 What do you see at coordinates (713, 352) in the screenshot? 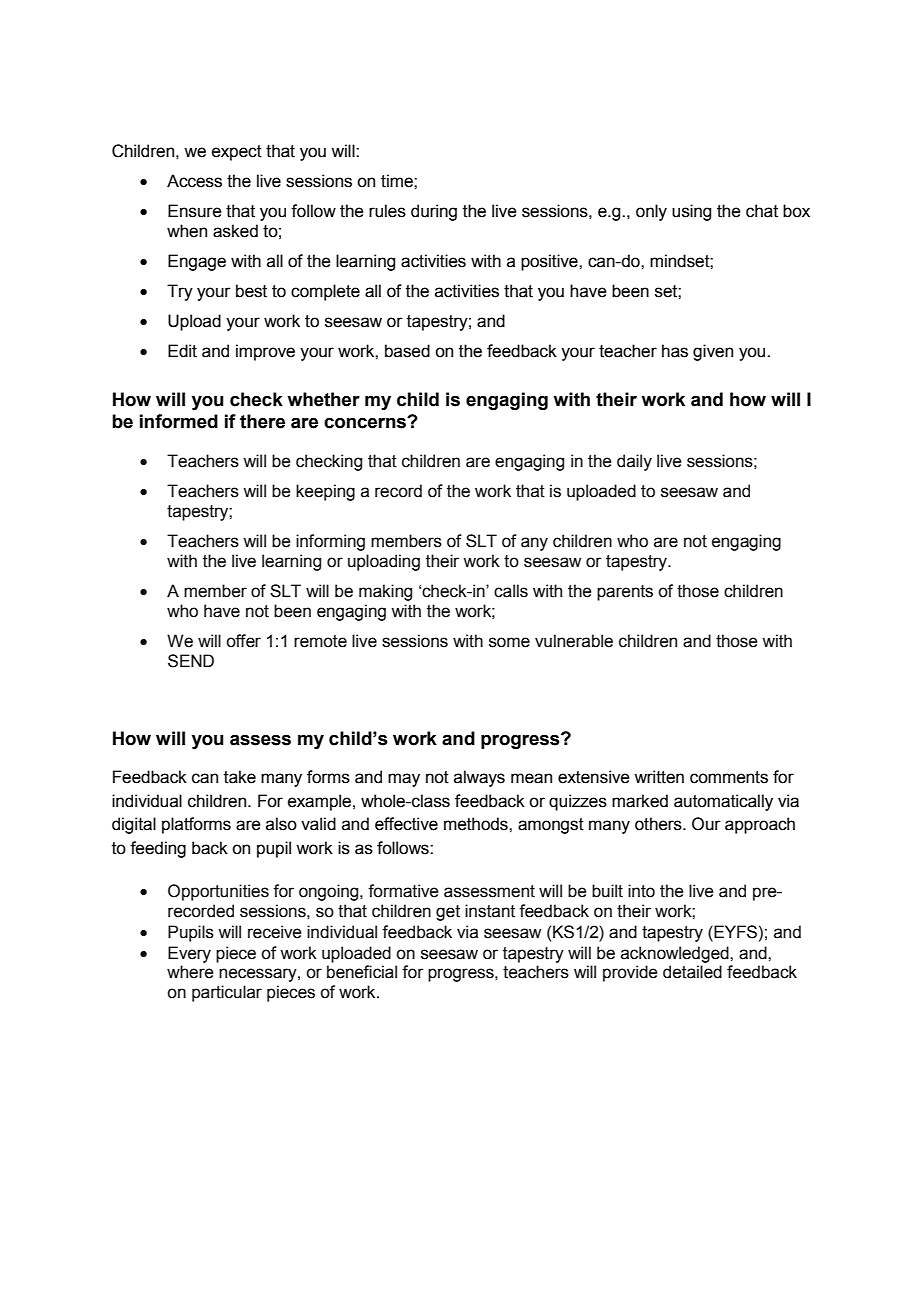
I see `given` at bounding box center [713, 352].
